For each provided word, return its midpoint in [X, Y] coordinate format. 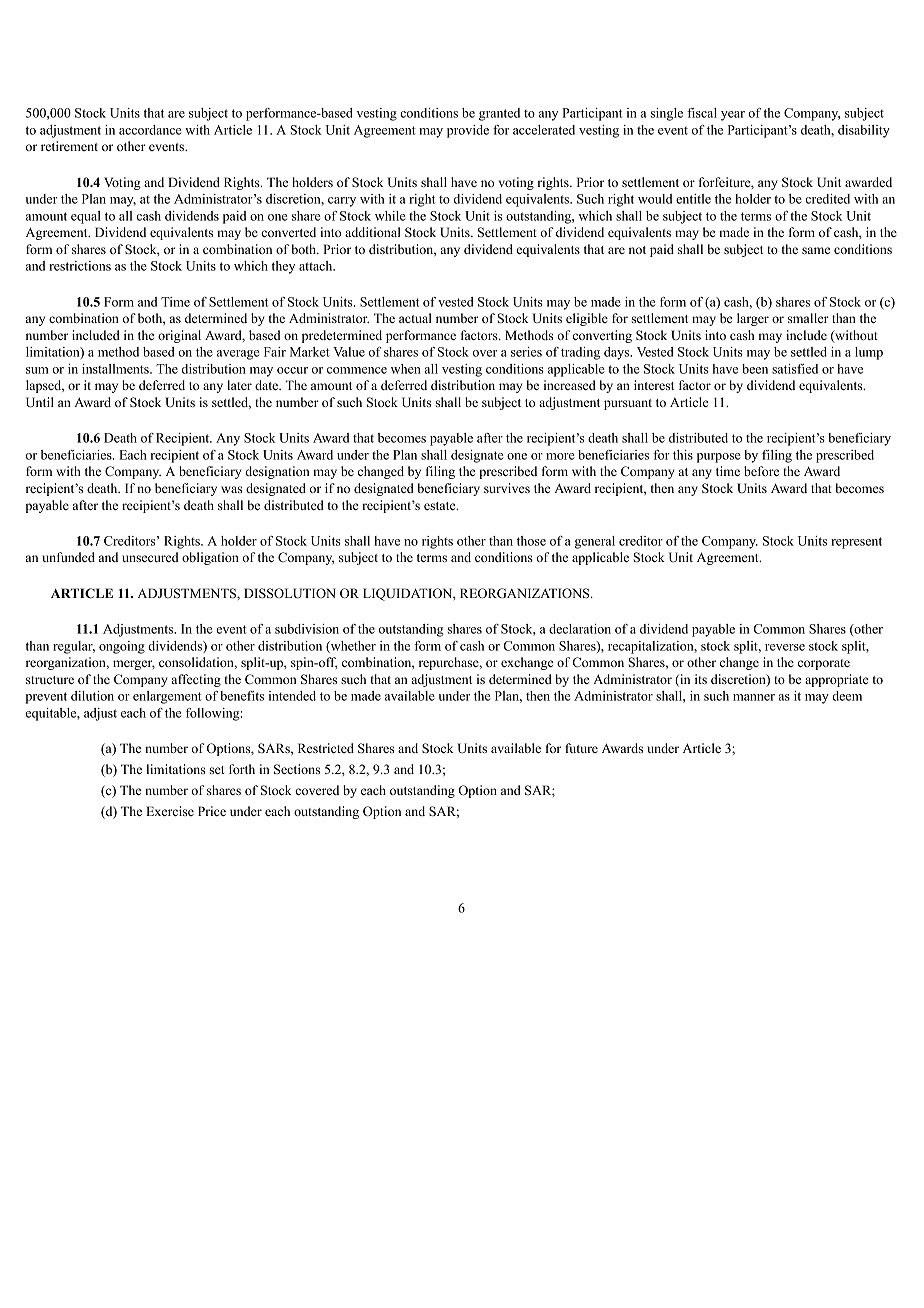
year [733, 116]
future [581, 748]
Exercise [170, 811]
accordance [150, 130]
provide [468, 131]
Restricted [326, 748]
